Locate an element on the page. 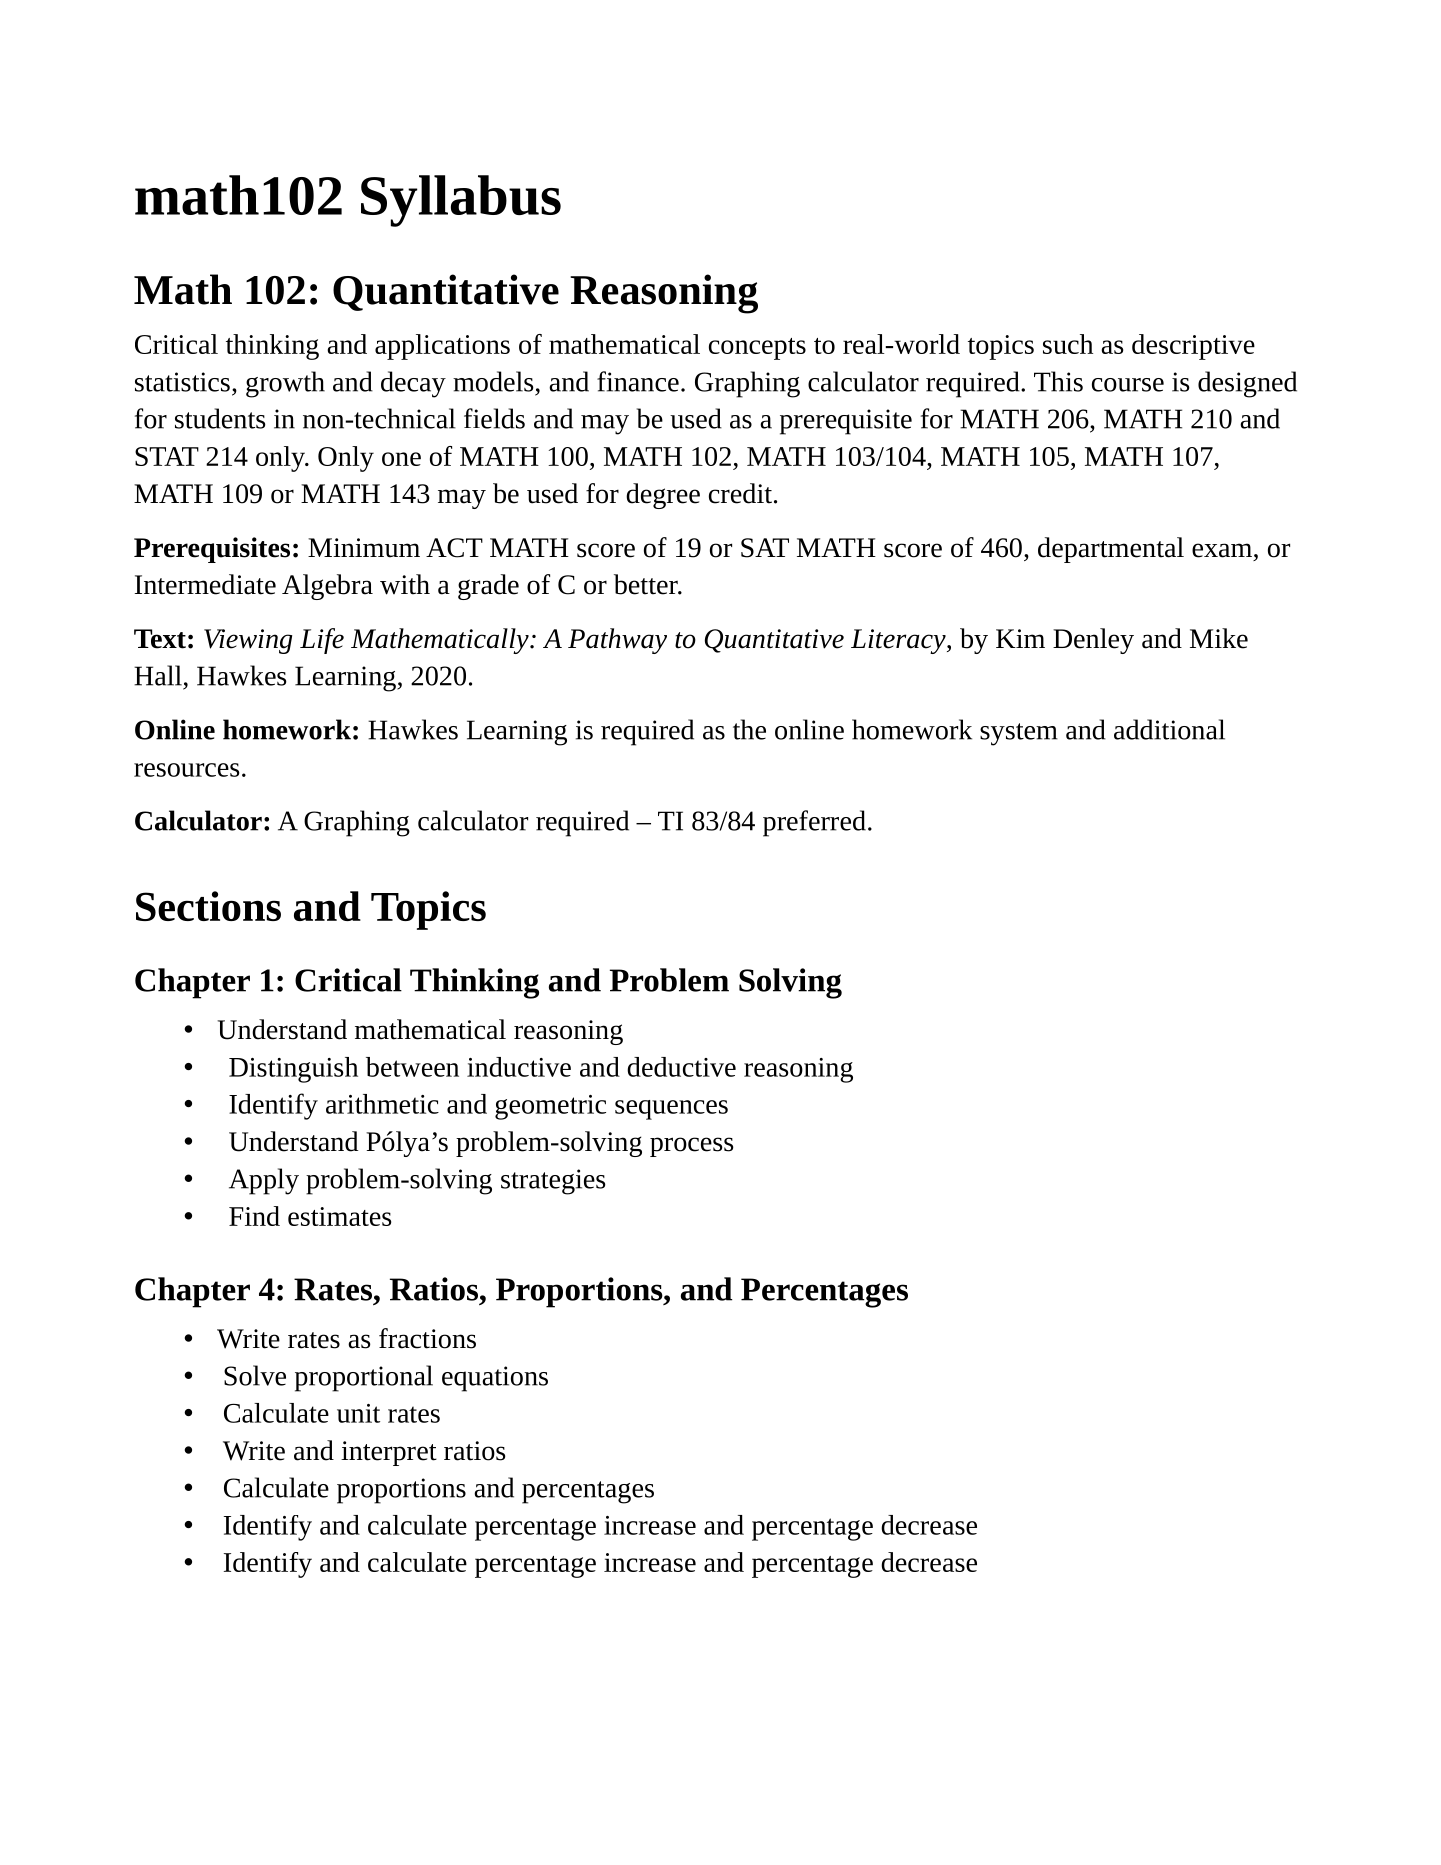  Pathway is located at coordinates (617, 641).
